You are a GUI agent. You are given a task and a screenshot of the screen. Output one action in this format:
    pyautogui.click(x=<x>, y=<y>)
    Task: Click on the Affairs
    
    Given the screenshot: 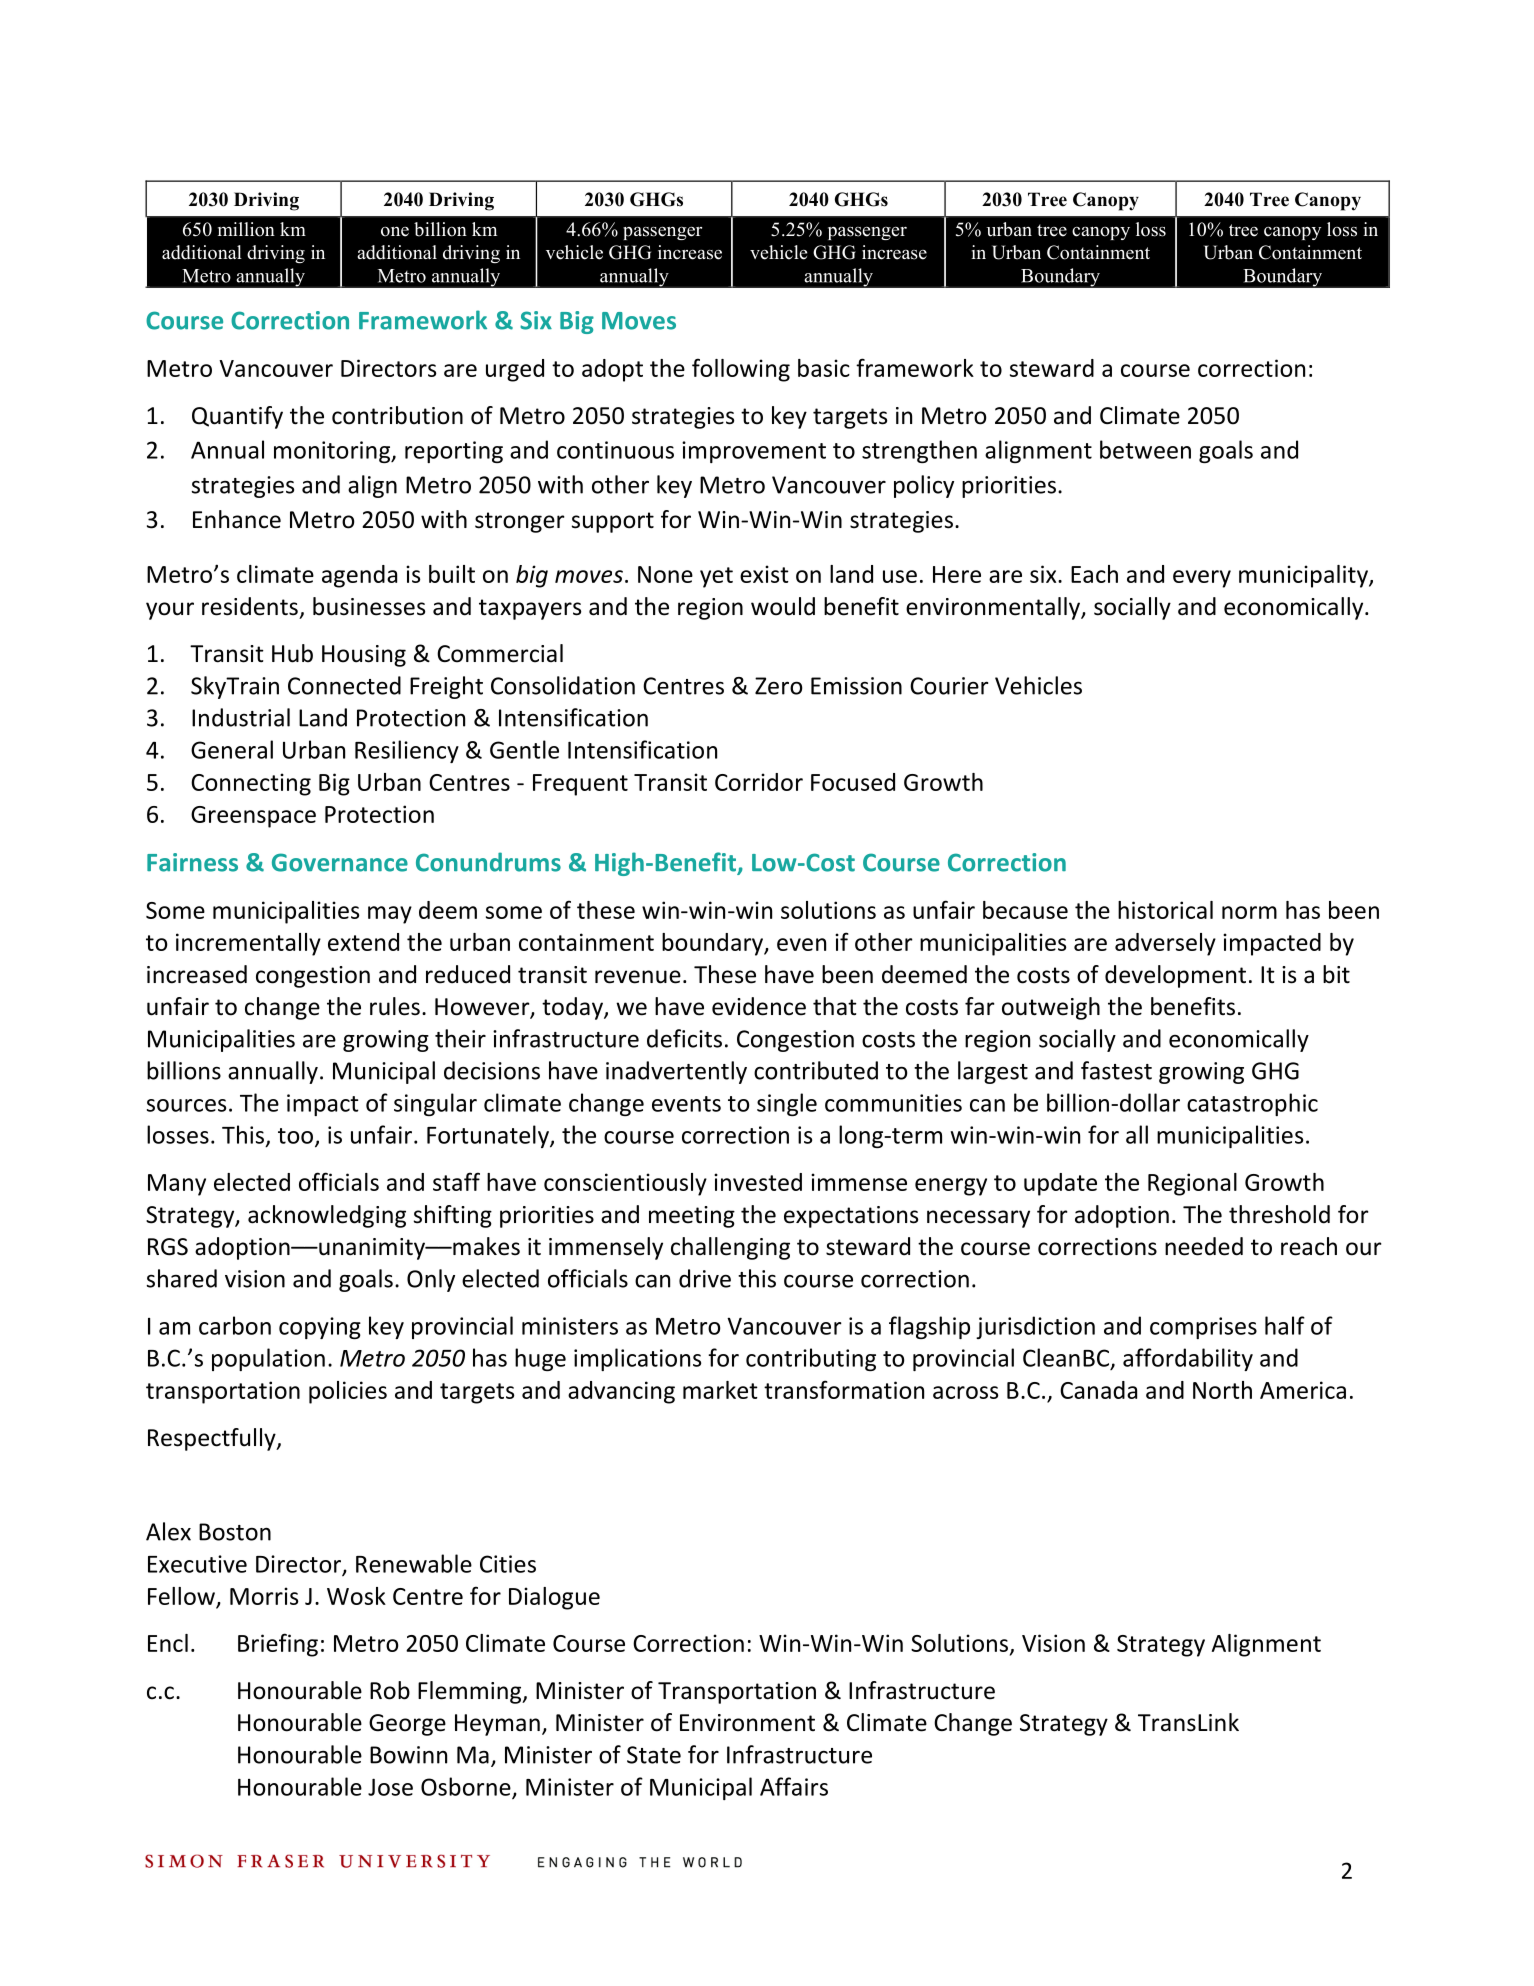 What is the action you would take?
    pyautogui.click(x=794, y=1786)
